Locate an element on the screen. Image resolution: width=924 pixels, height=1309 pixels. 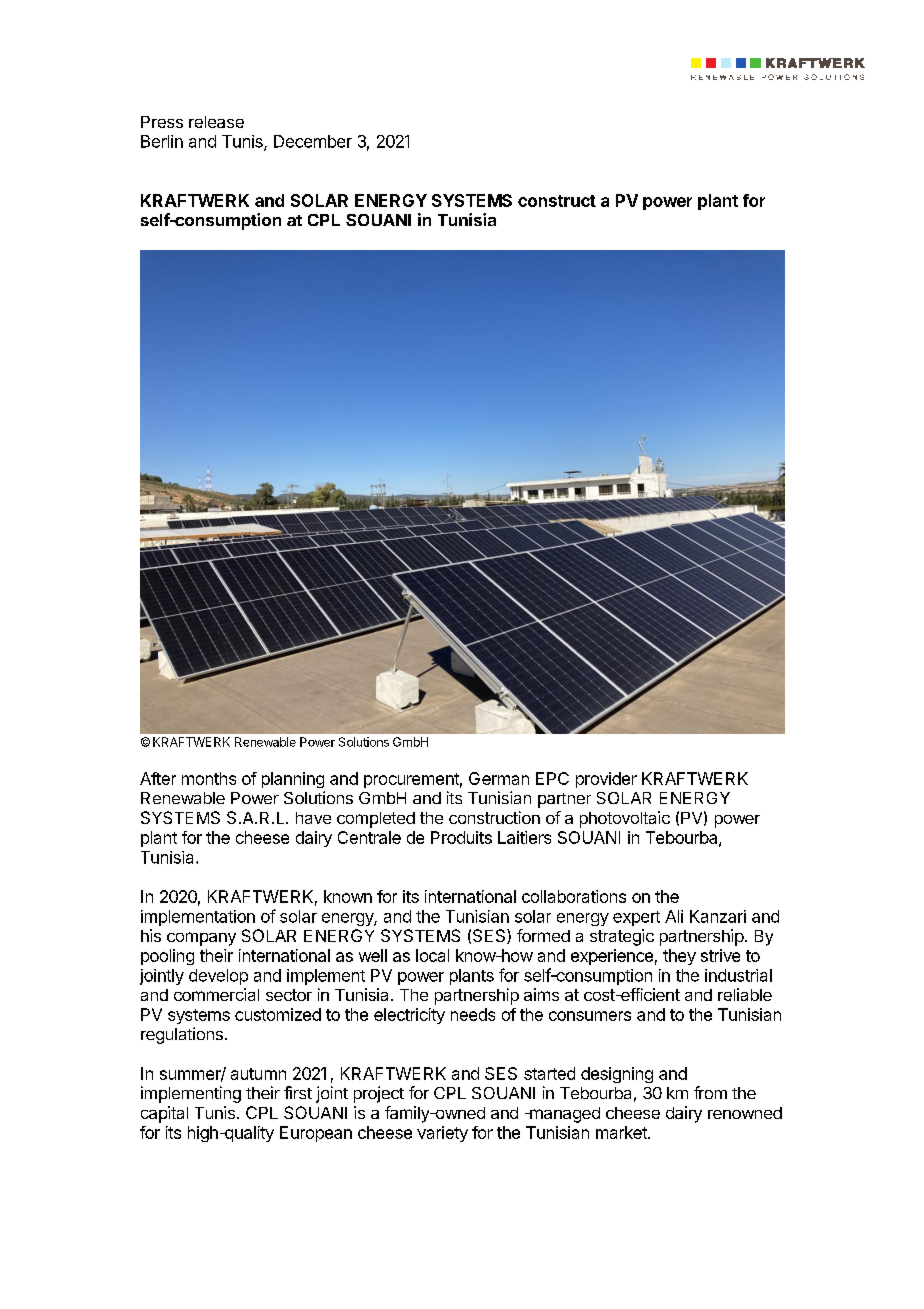
photovoltaic is located at coordinates (625, 819).
